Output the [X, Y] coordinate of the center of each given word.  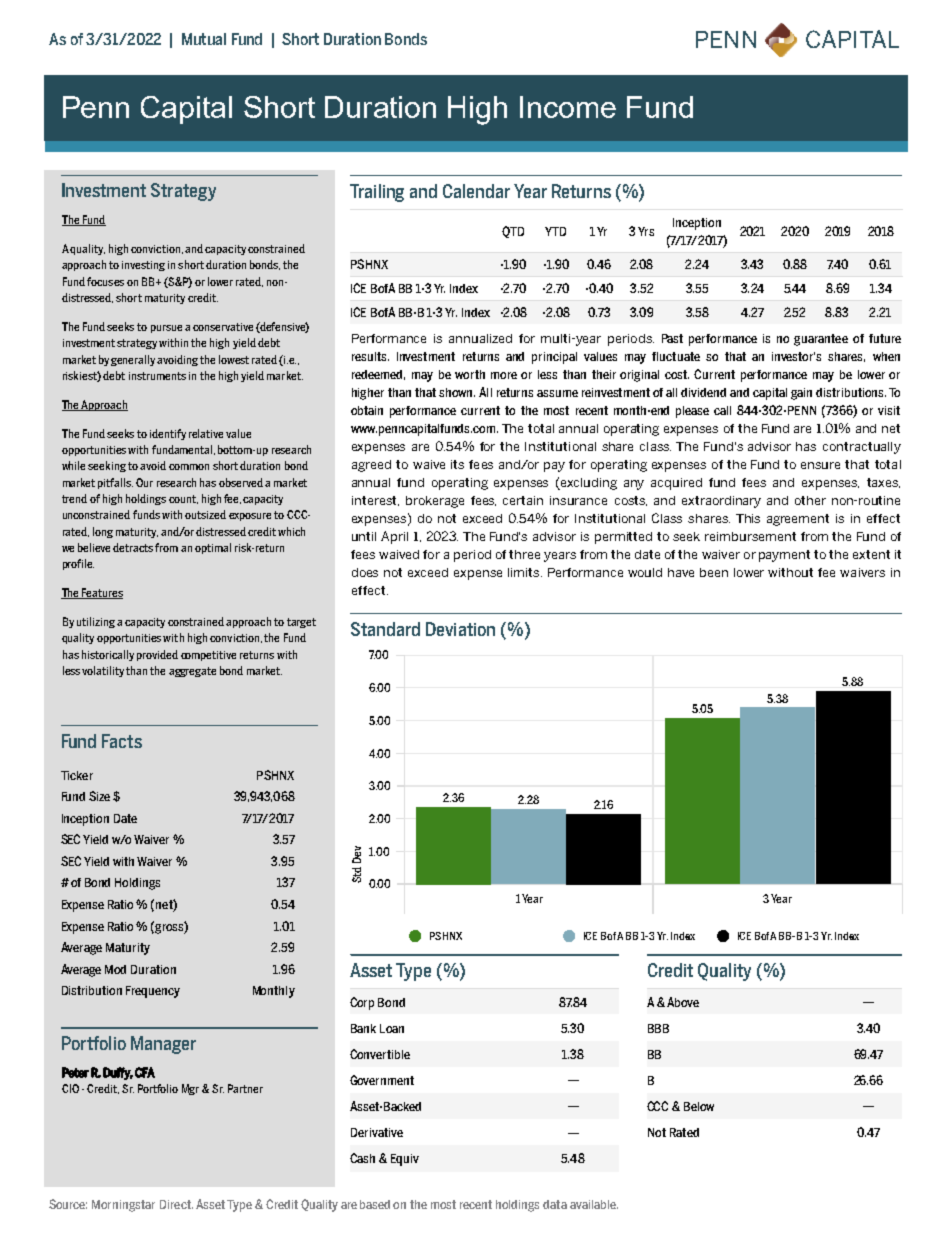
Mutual [204, 39]
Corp [362, 1003]
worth [470, 374]
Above [683, 1002]
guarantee [821, 340]
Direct [176, 1204]
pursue [166, 329]
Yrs [646, 231]
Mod [115, 969]
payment [784, 556]
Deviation [460, 629]
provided [157, 655]
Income [568, 107]
